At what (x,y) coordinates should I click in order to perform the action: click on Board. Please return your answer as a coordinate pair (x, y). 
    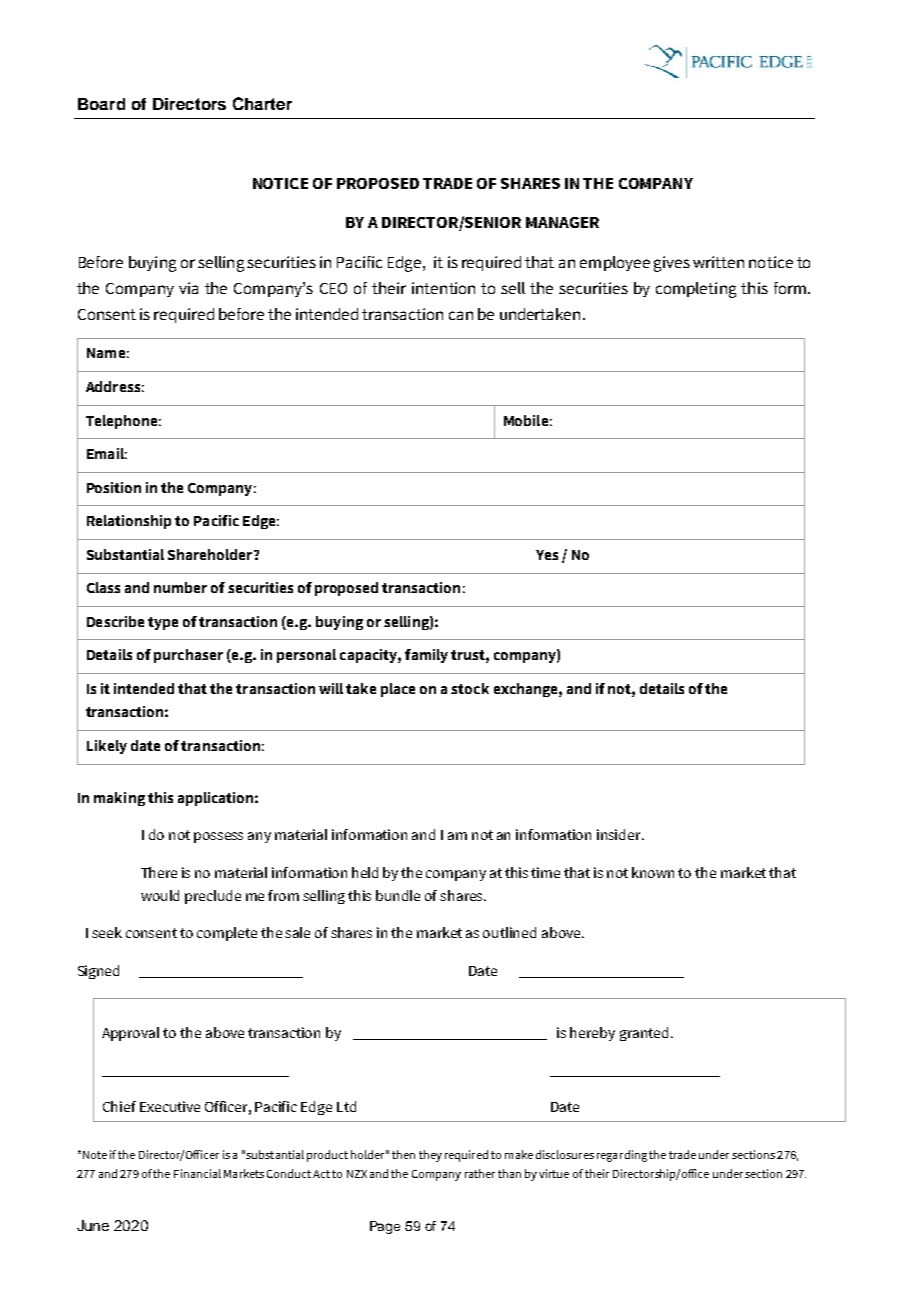
    Looking at the image, I should click on (101, 104).
